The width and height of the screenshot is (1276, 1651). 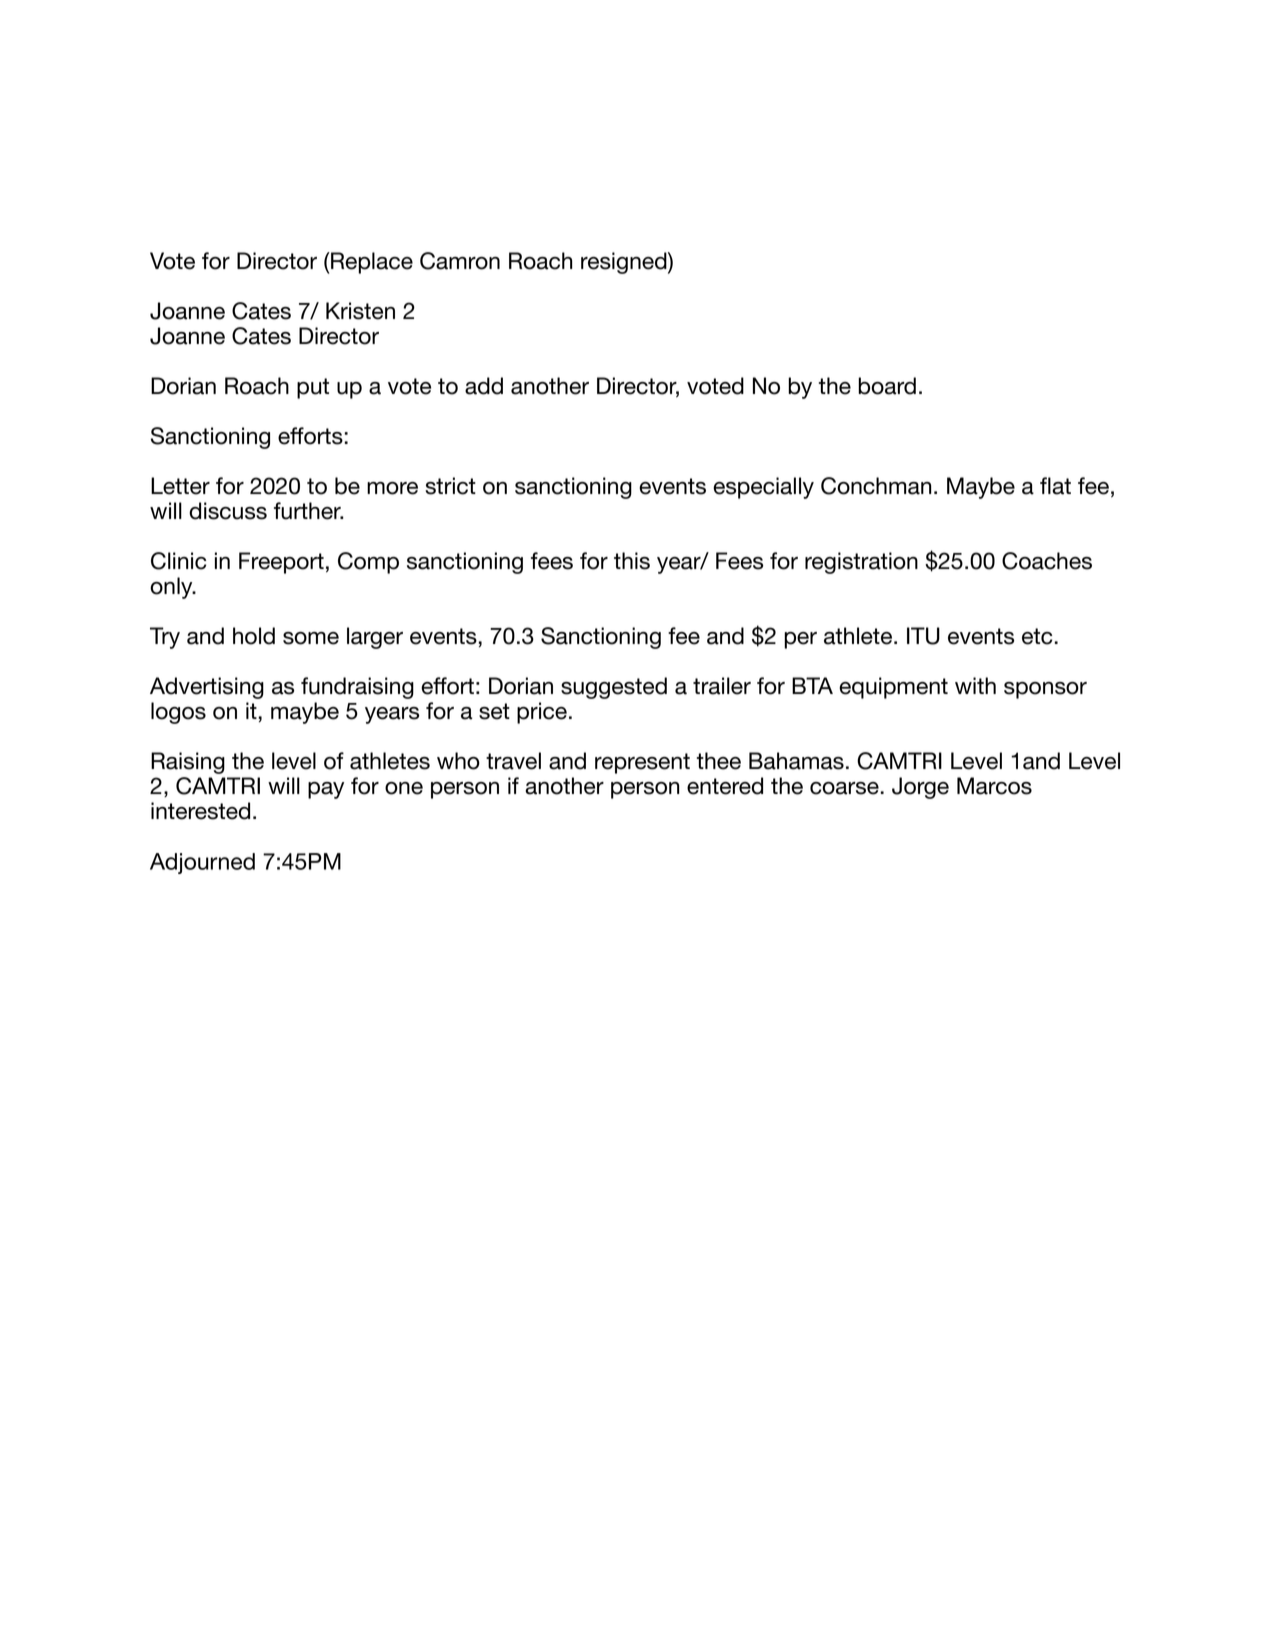 I want to click on registration, so click(x=861, y=563).
